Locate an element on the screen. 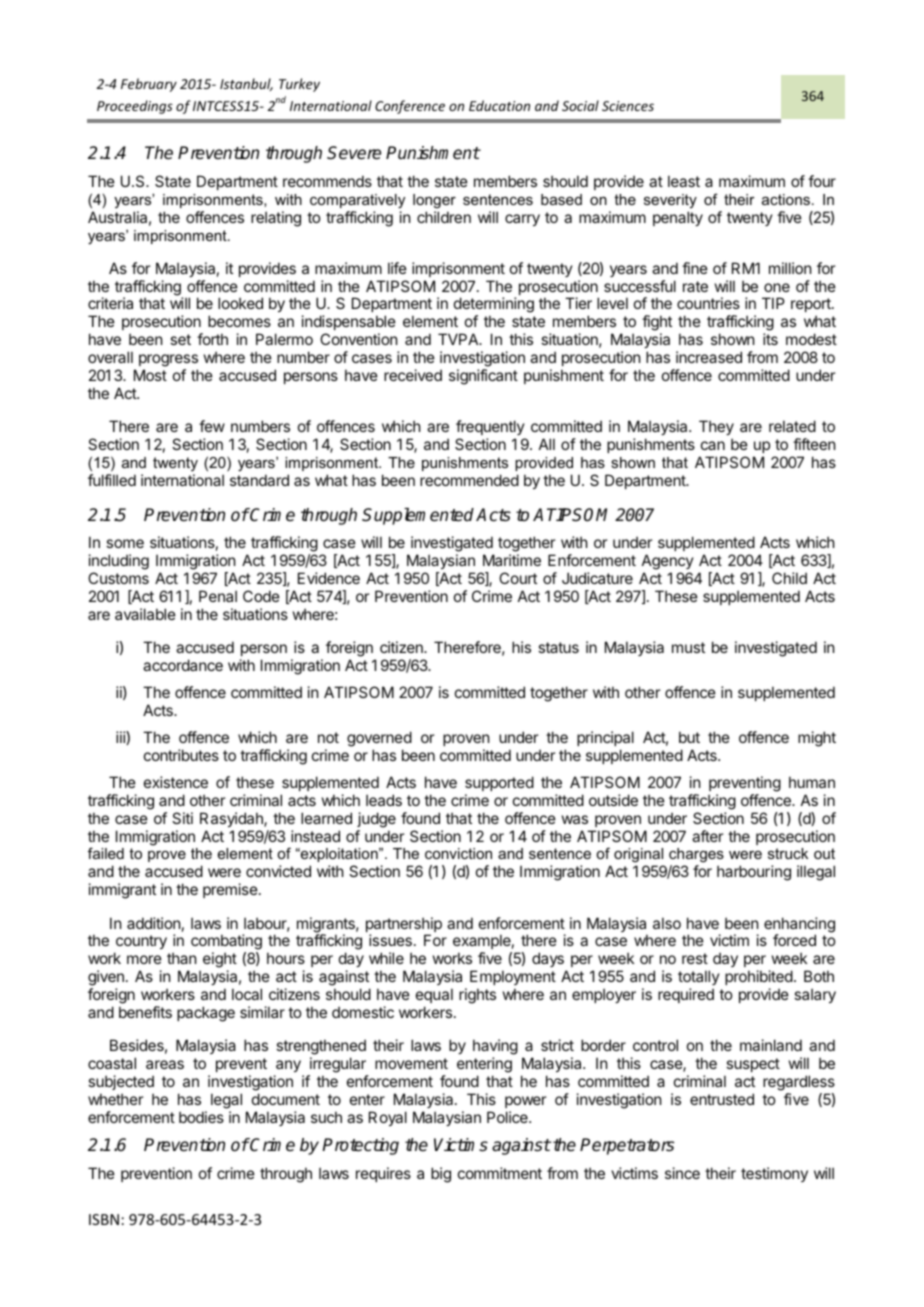  status is located at coordinates (558, 647).
